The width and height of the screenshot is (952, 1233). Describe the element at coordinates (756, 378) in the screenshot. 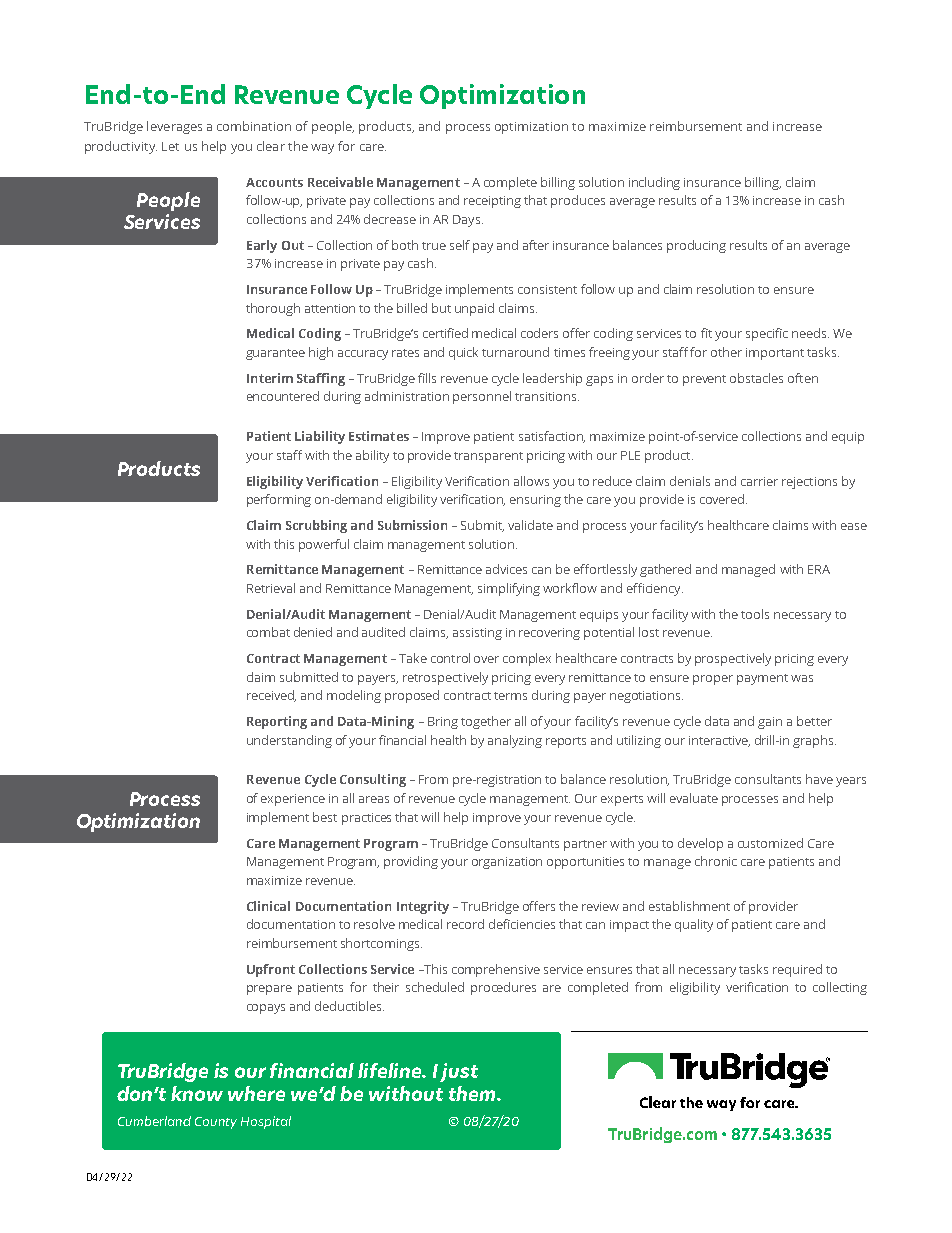

I see `obstacles` at that location.
